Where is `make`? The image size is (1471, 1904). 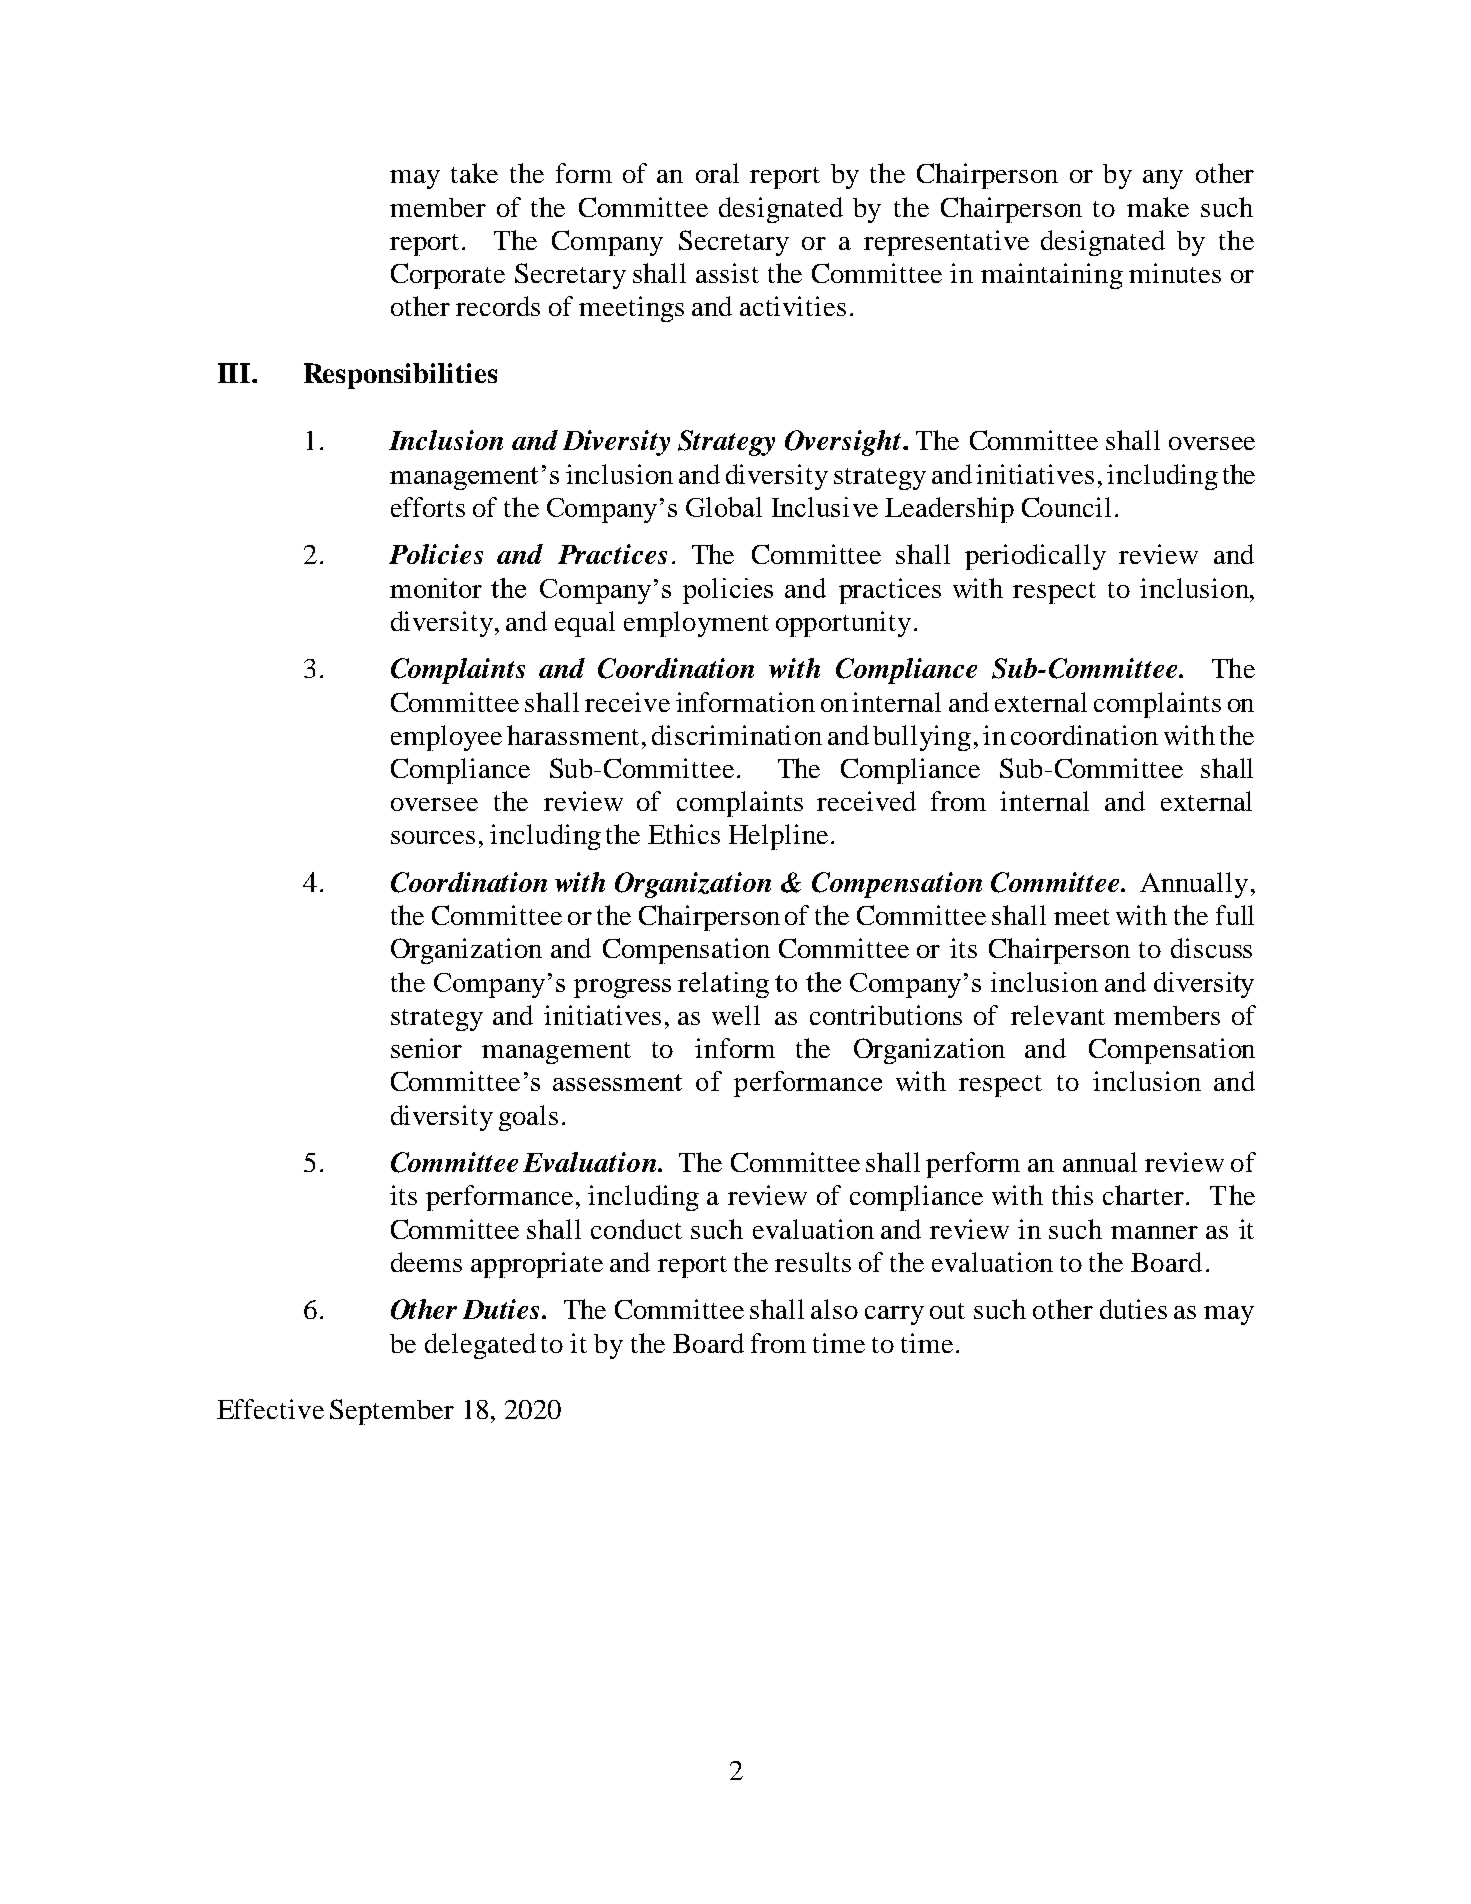 make is located at coordinates (1158, 207).
